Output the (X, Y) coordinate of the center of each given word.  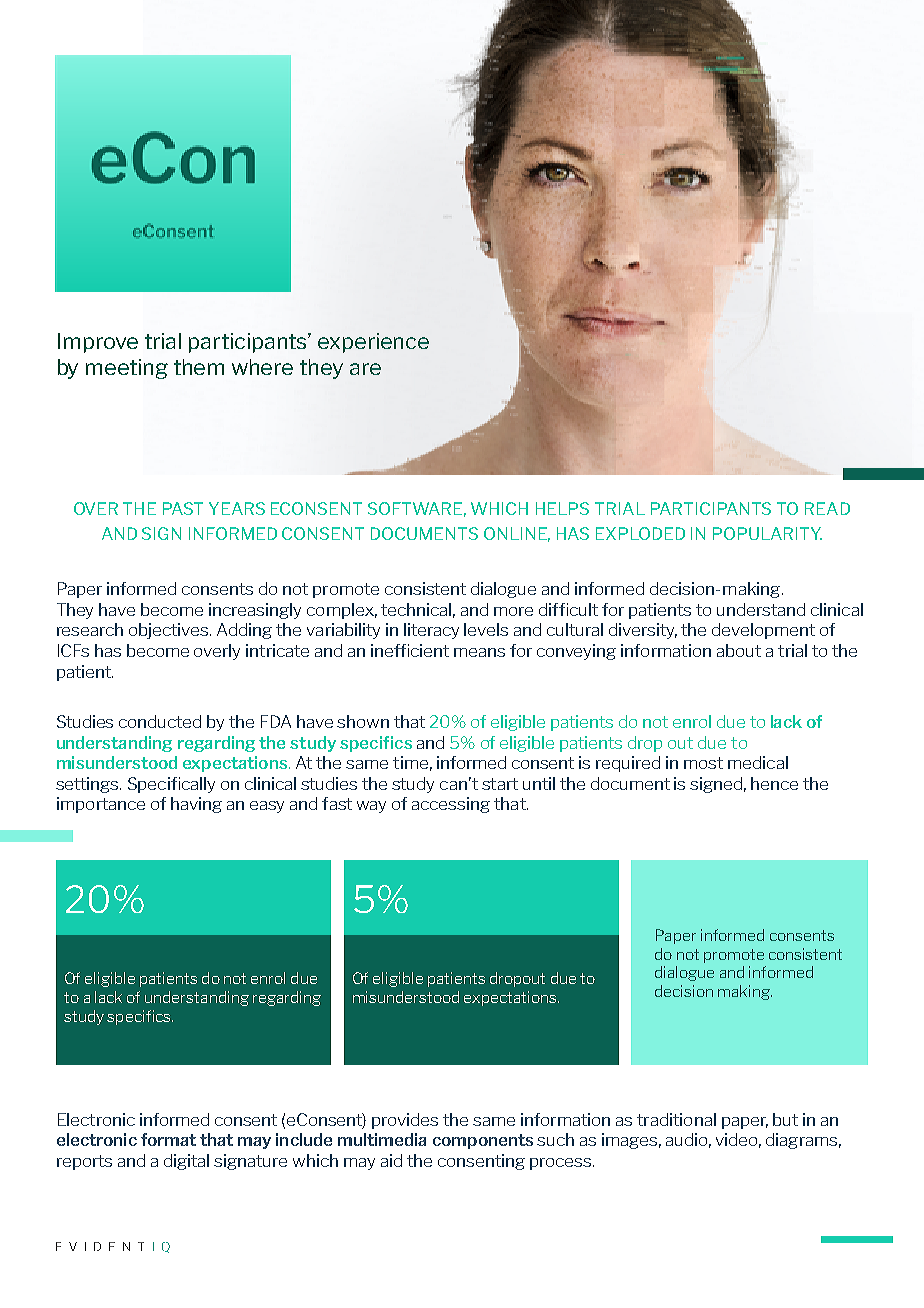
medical (758, 762)
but (785, 1119)
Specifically (171, 785)
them (199, 367)
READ (827, 508)
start (500, 784)
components (483, 1141)
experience (373, 343)
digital (186, 1162)
